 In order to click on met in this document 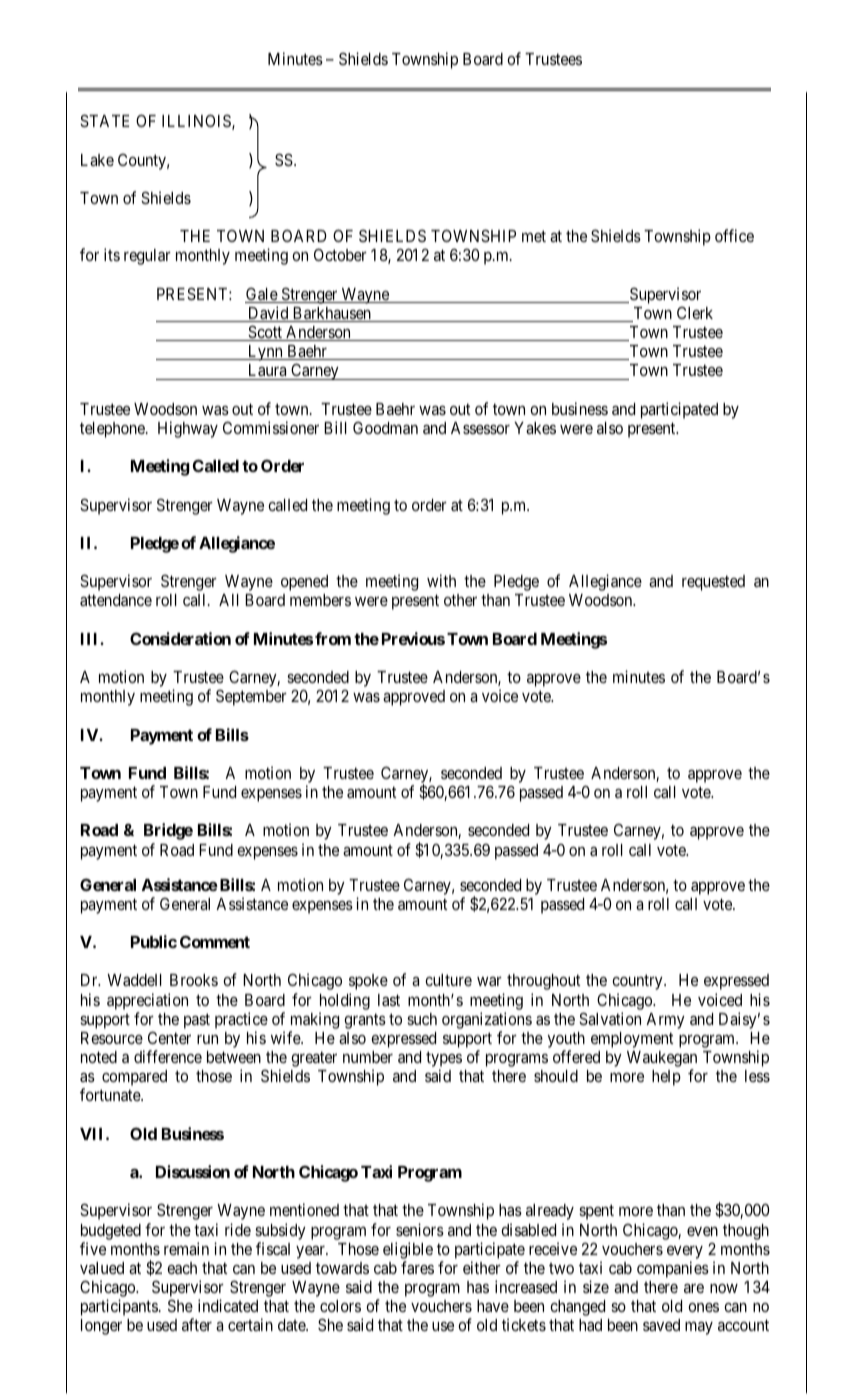, I will do `click(534, 236)`.
